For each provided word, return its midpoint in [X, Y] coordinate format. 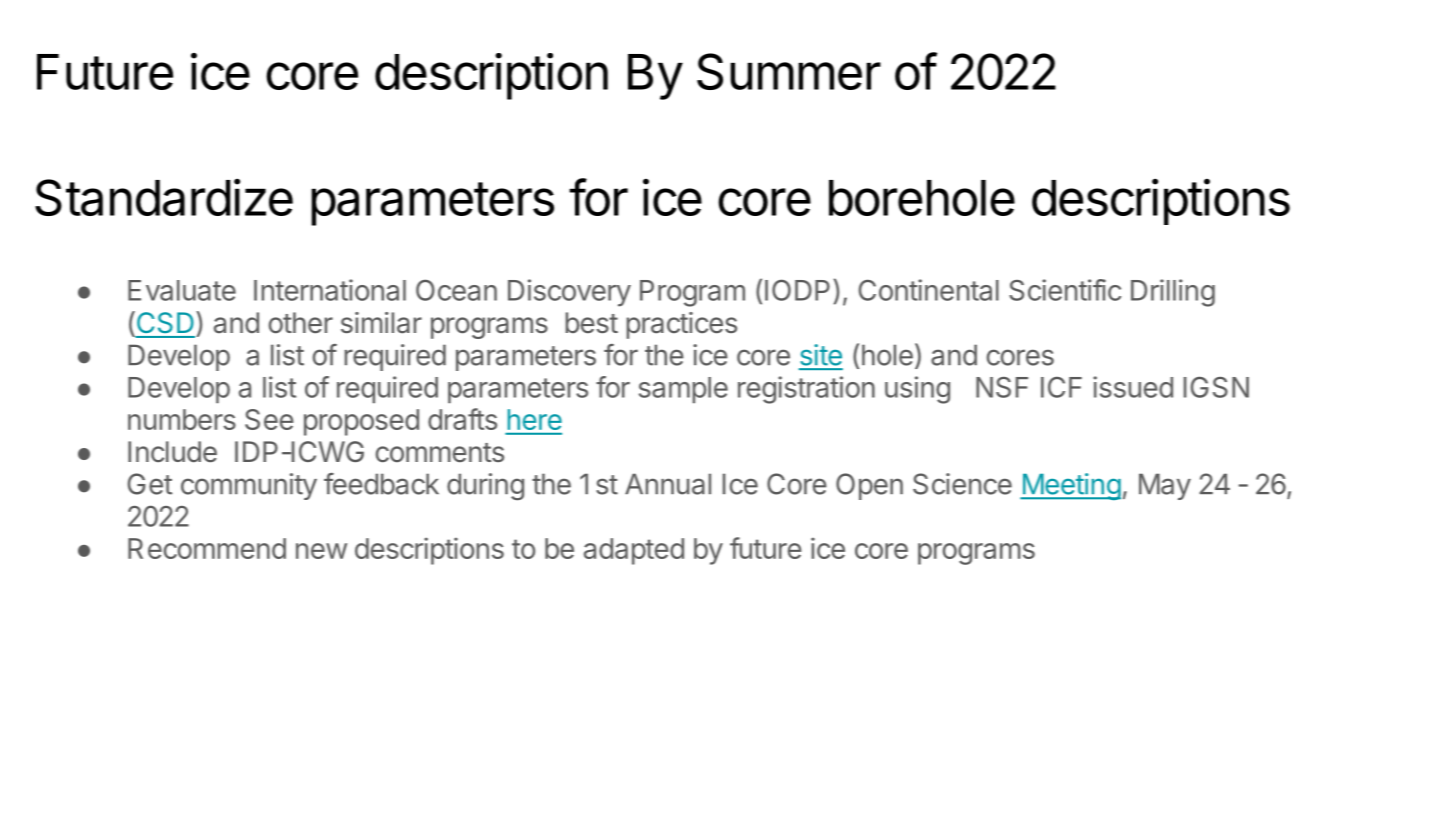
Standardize [164, 197]
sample [683, 390]
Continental [929, 290]
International [330, 290]
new [321, 551]
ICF [1061, 387]
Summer [789, 71]
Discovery [569, 293]
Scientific [1065, 290]
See [269, 419]
